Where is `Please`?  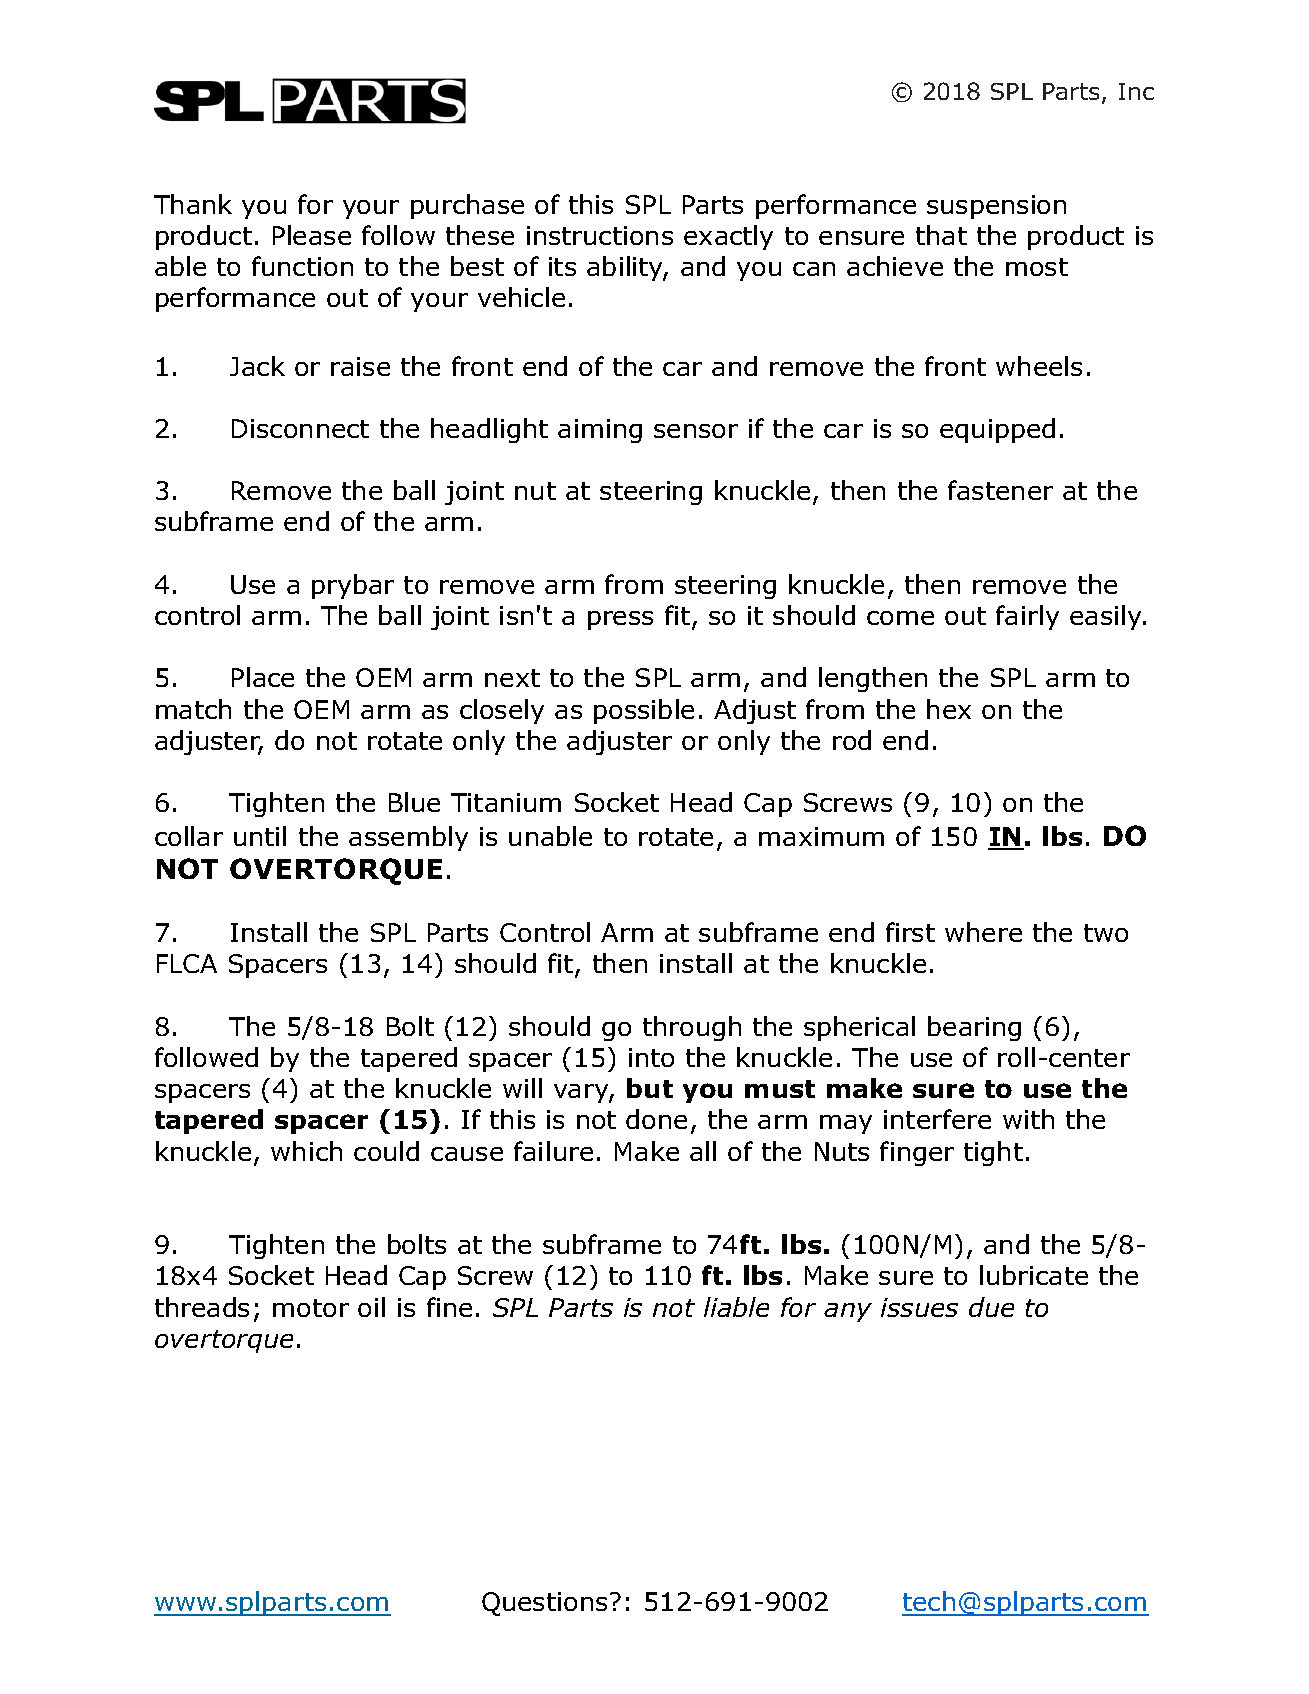
Please is located at coordinates (312, 235).
